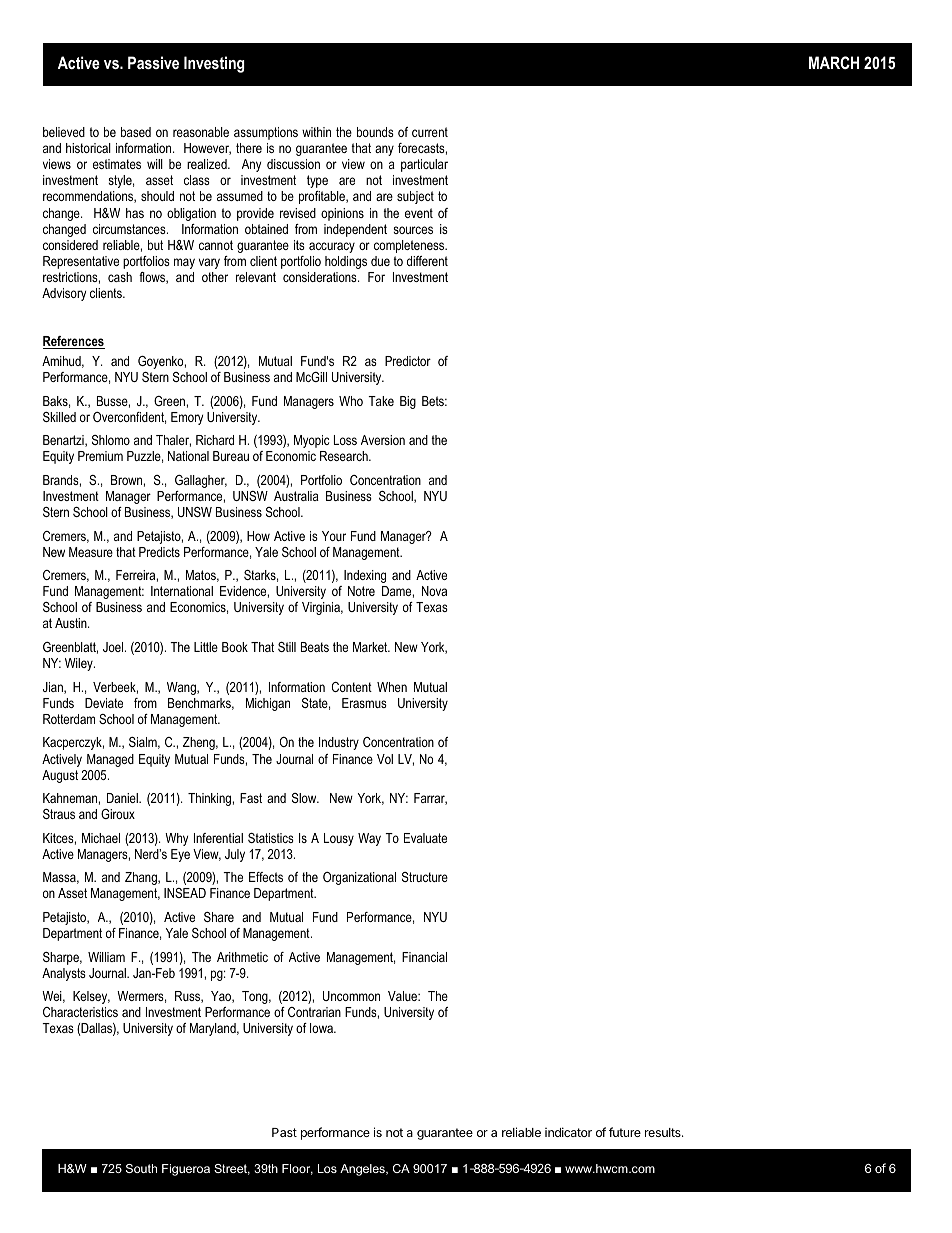  Describe the element at coordinates (834, 62) in the screenshot. I see `MARCH` at that location.
